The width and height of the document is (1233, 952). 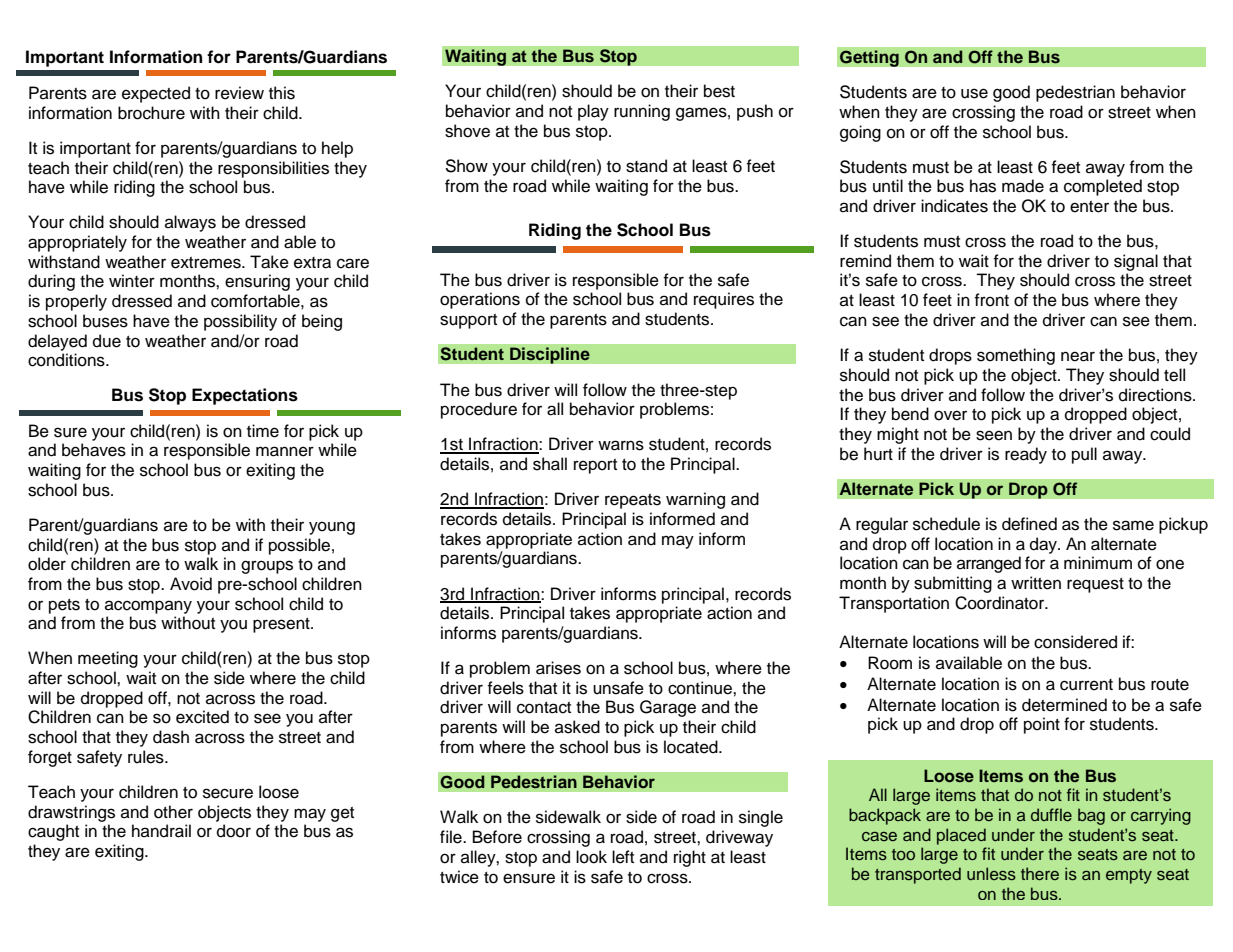 I want to click on play, so click(x=593, y=112).
